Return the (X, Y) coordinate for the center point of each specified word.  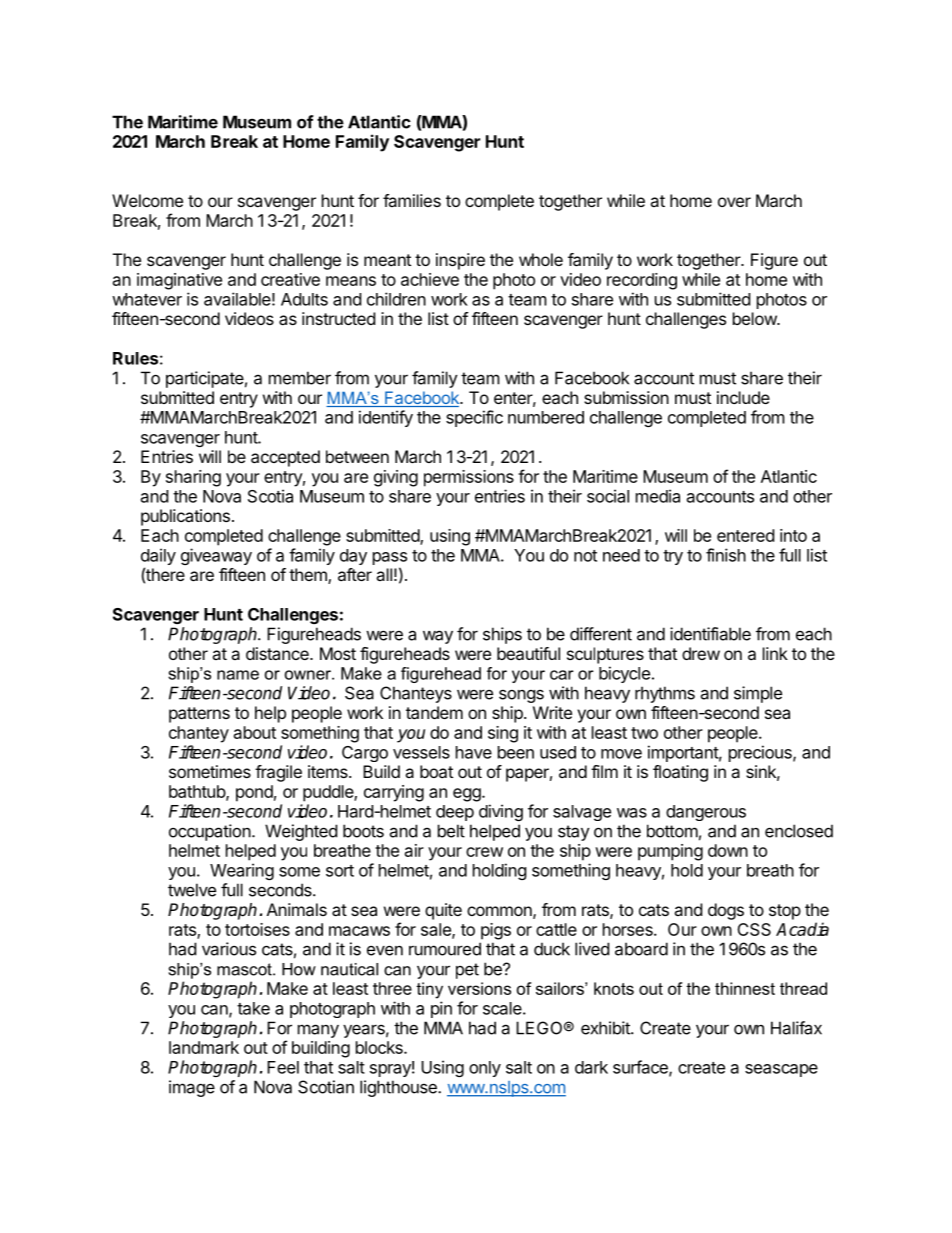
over (734, 202)
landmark (204, 1047)
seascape (781, 1070)
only (485, 1069)
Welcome (147, 200)
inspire (460, 261)
